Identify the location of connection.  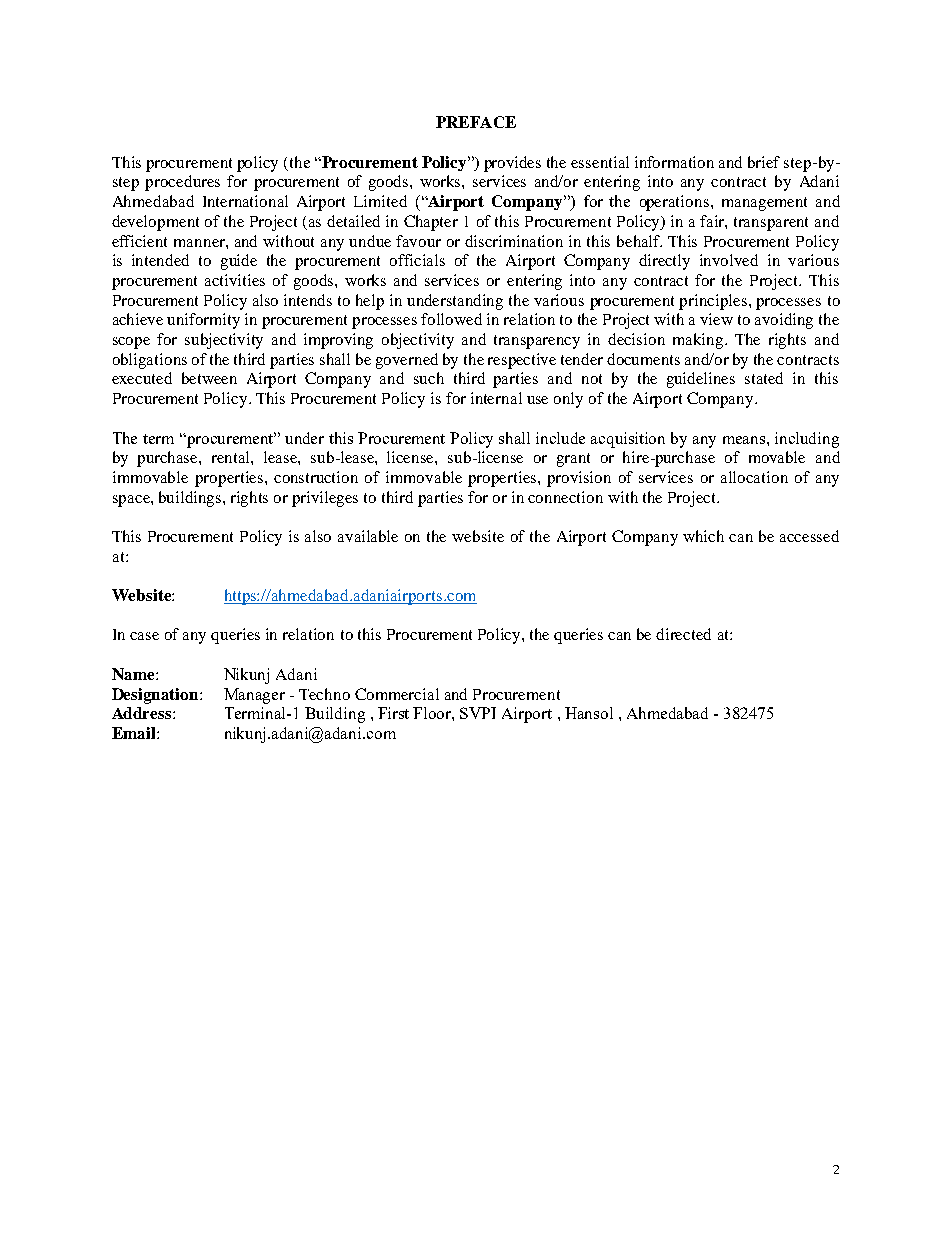
(565, 497).
